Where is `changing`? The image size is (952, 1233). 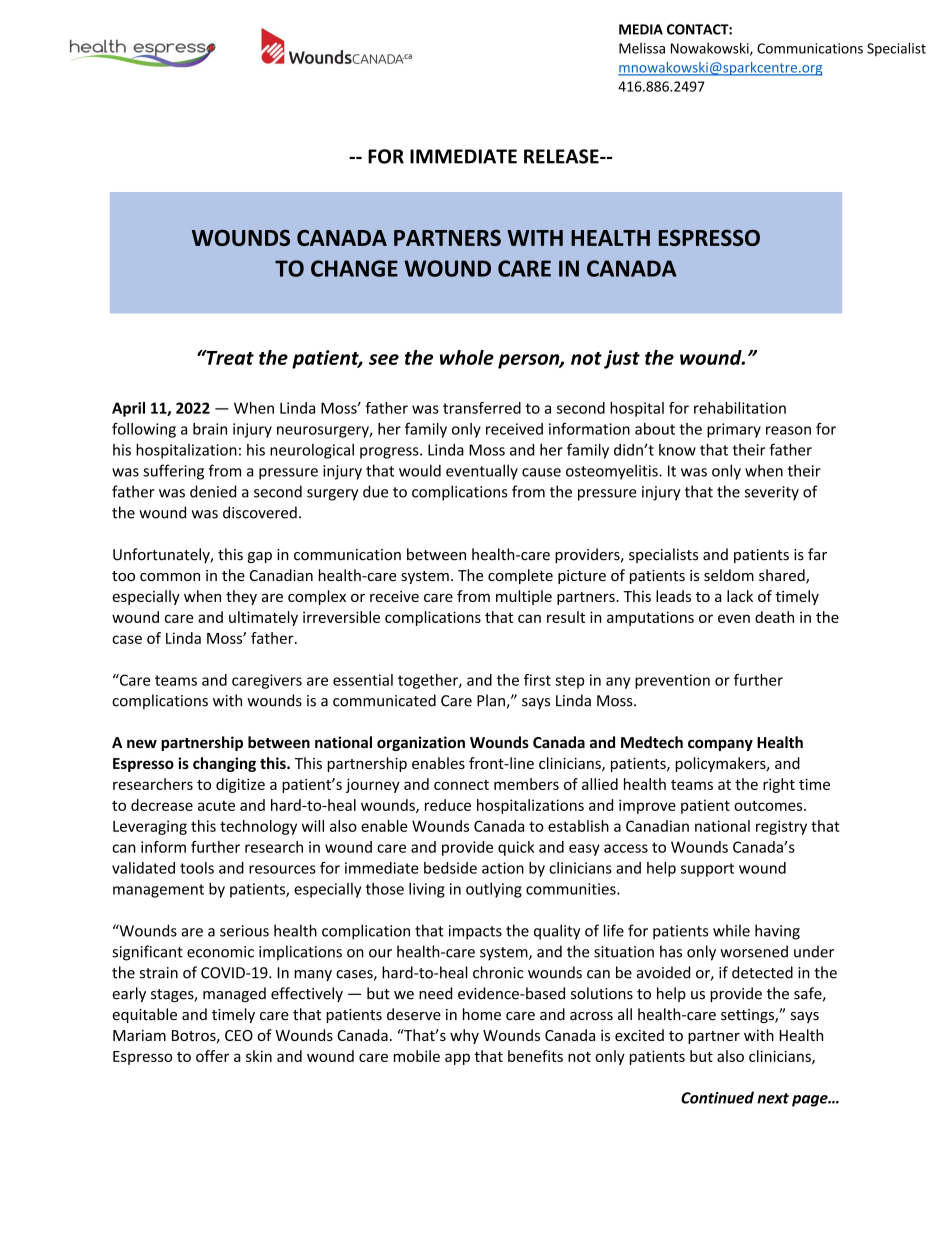 changing is located at coordinates (224, 764).
